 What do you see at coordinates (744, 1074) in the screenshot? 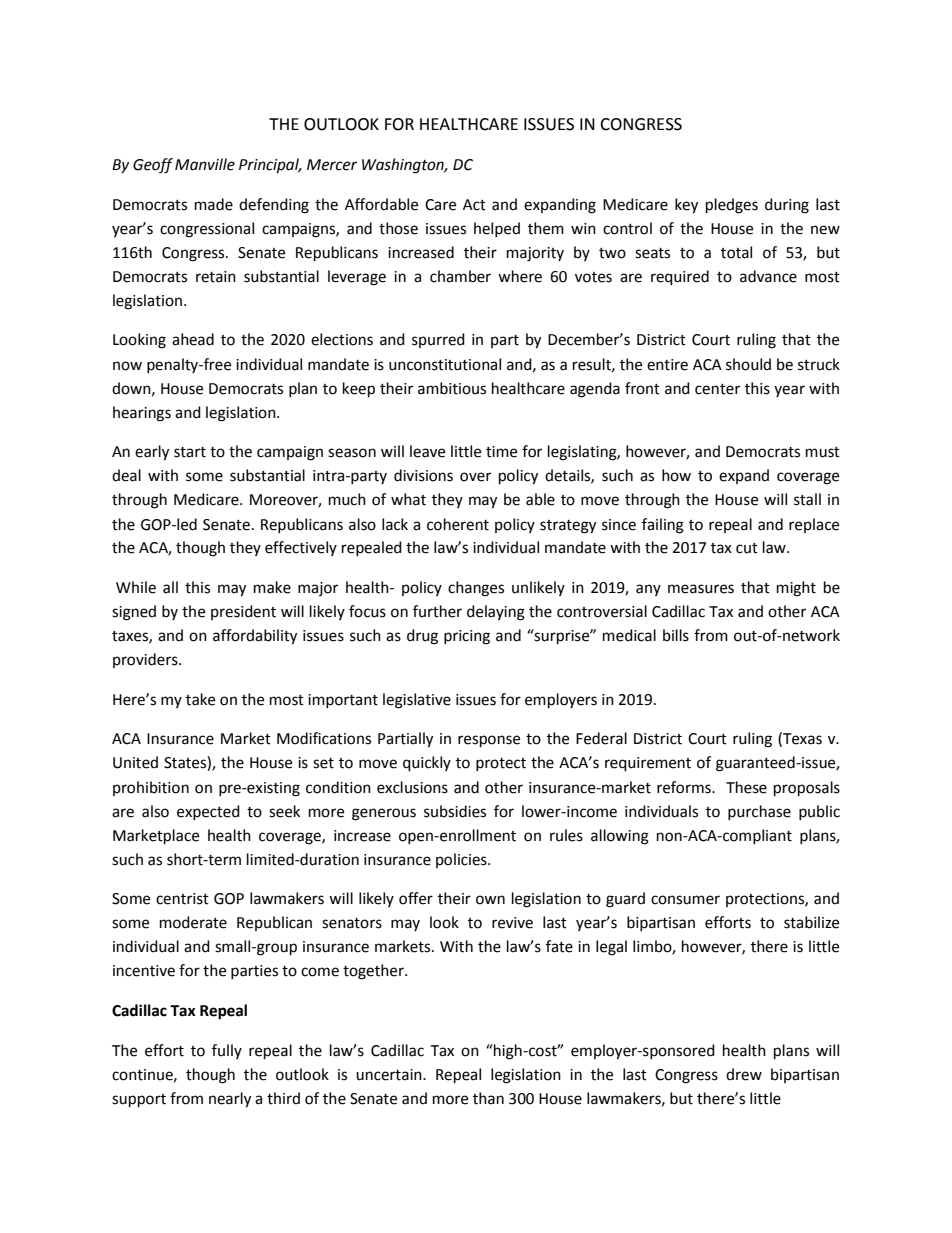
I see `drew` at bounding box center [744, 1074].
